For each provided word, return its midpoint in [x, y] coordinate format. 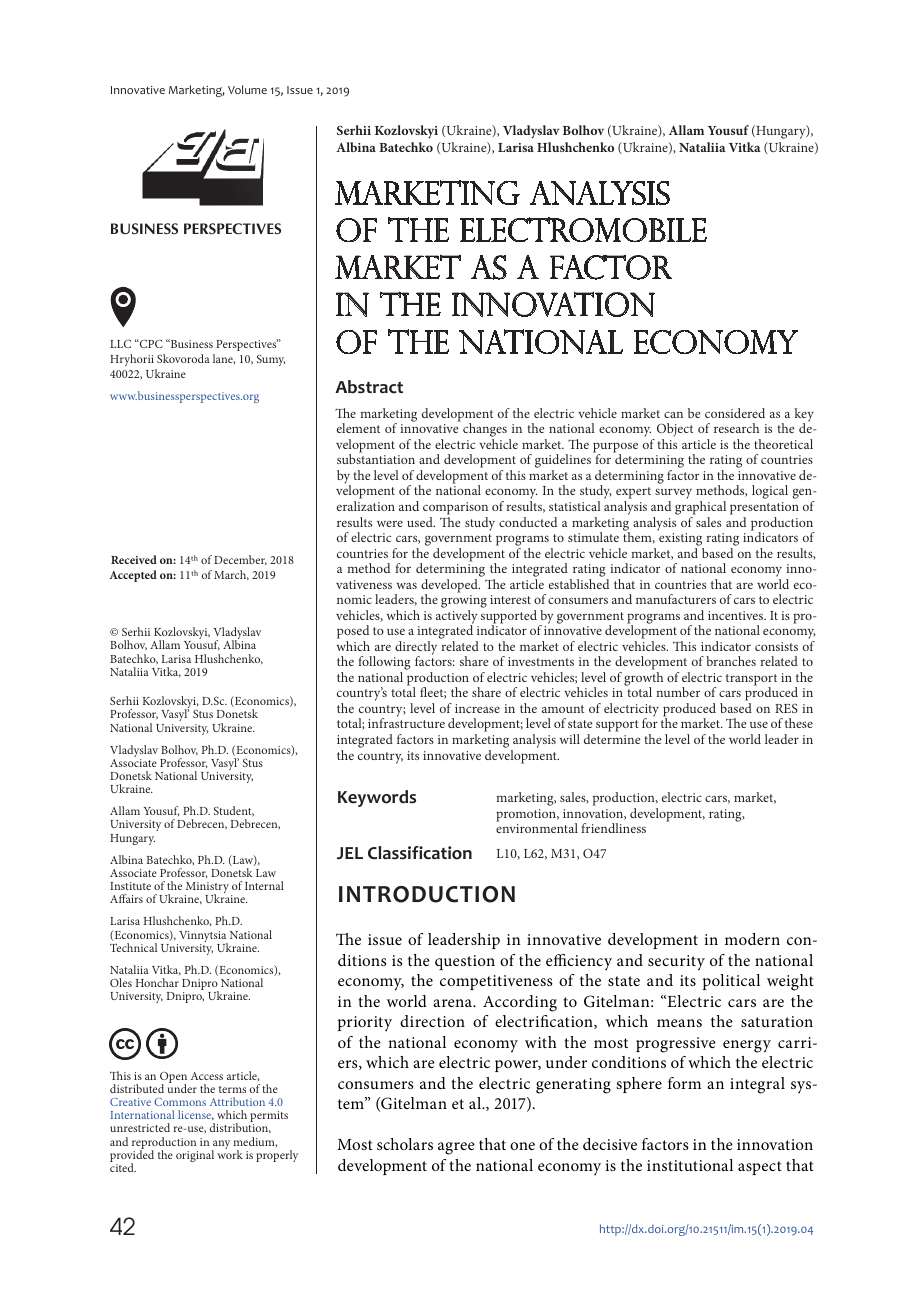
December [240, 560]
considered [735, 413]
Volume [247, 89]
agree [456, 1148]
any [220, 1146]
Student [234, 811]
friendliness [613, 828]
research [736, 428]
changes [485, 431]
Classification [420, 853]
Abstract [369, 387]
